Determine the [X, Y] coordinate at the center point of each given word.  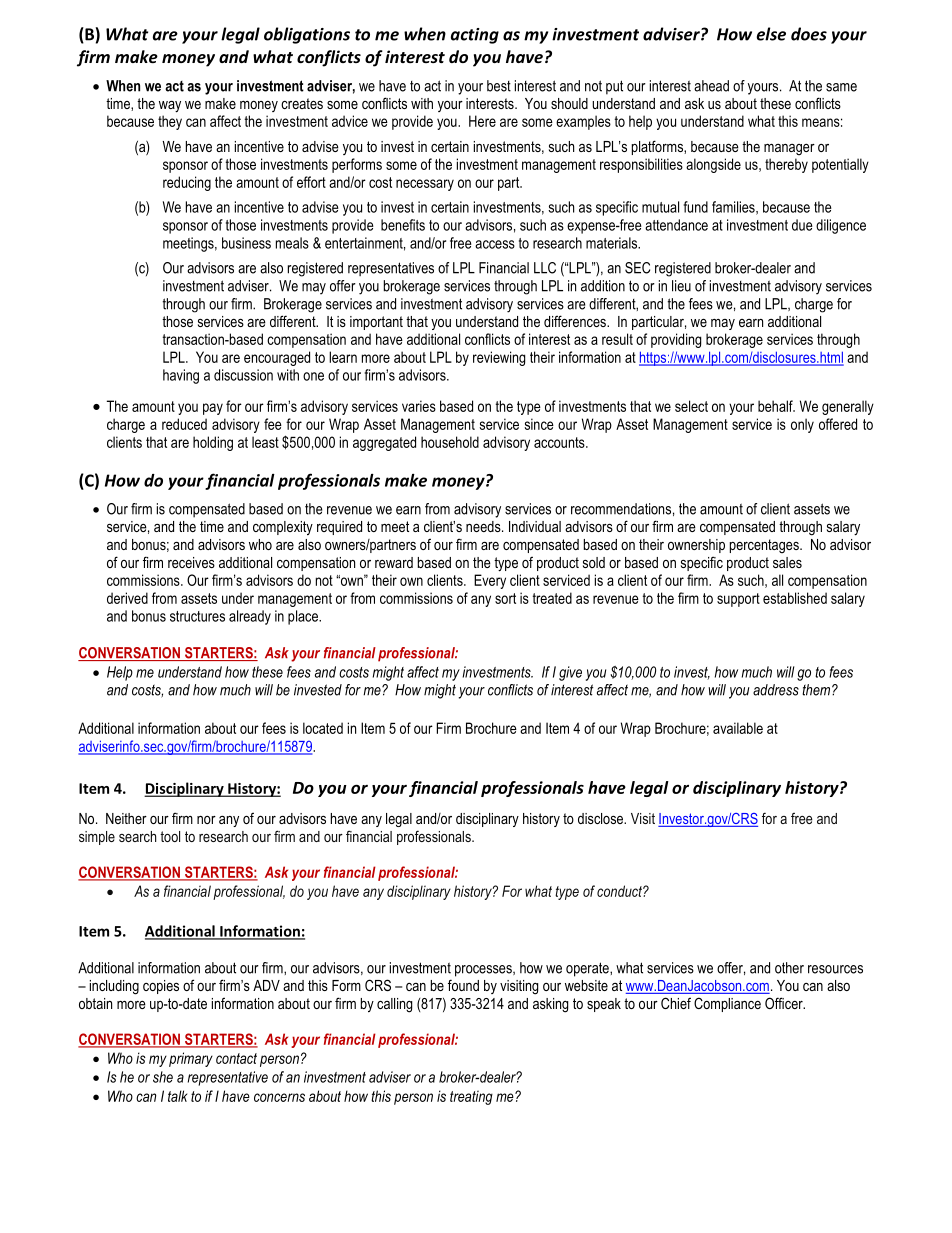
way [170, 107]
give [570, 673]
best [499, 86]
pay [213, 409]
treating [471, 1097]
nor [206, 820]
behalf [776, 406]
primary [191, 1059]
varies [419, 406]
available [738, 728]
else [771, 34]
